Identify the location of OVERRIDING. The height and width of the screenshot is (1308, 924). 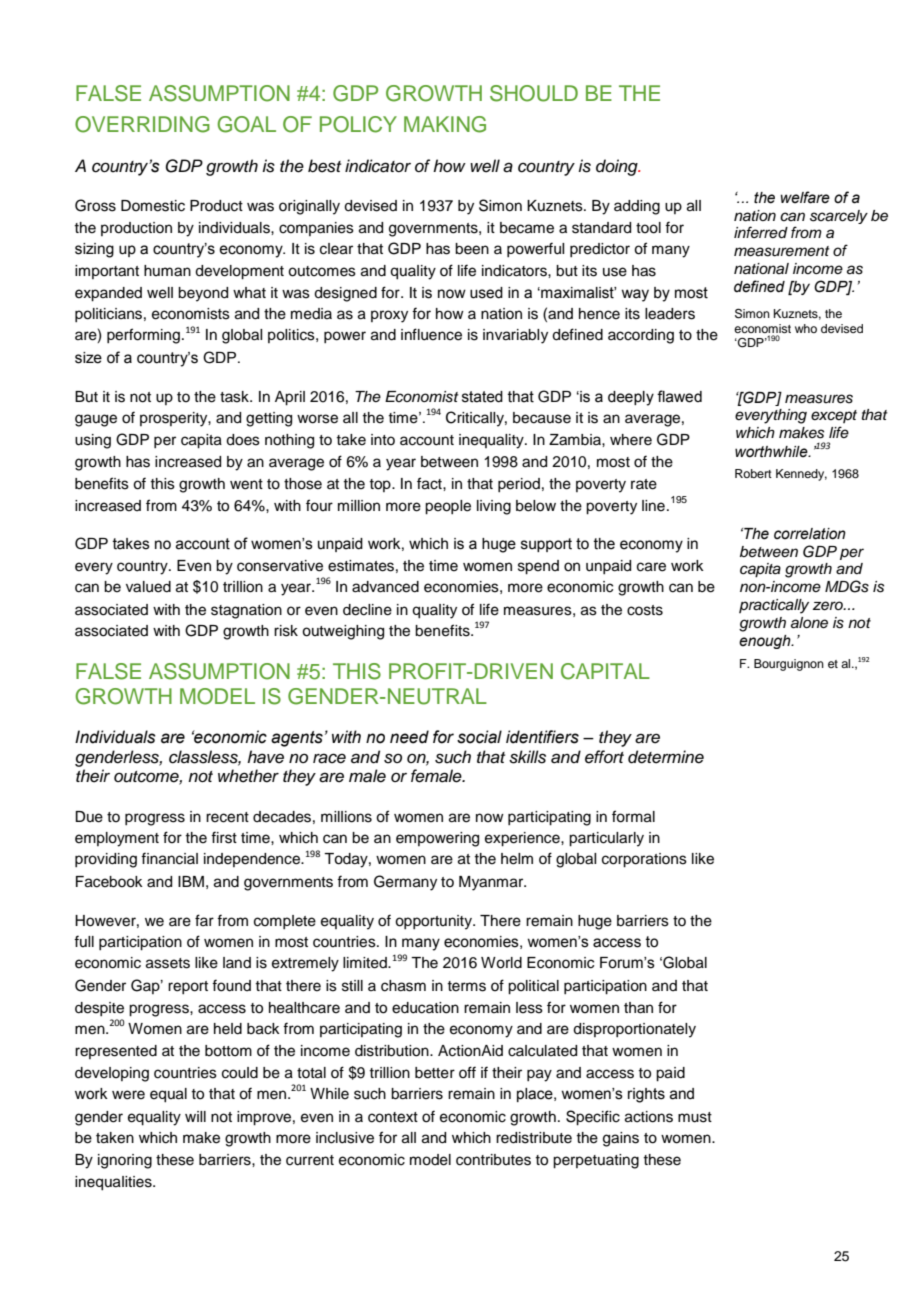
(142, 124).
